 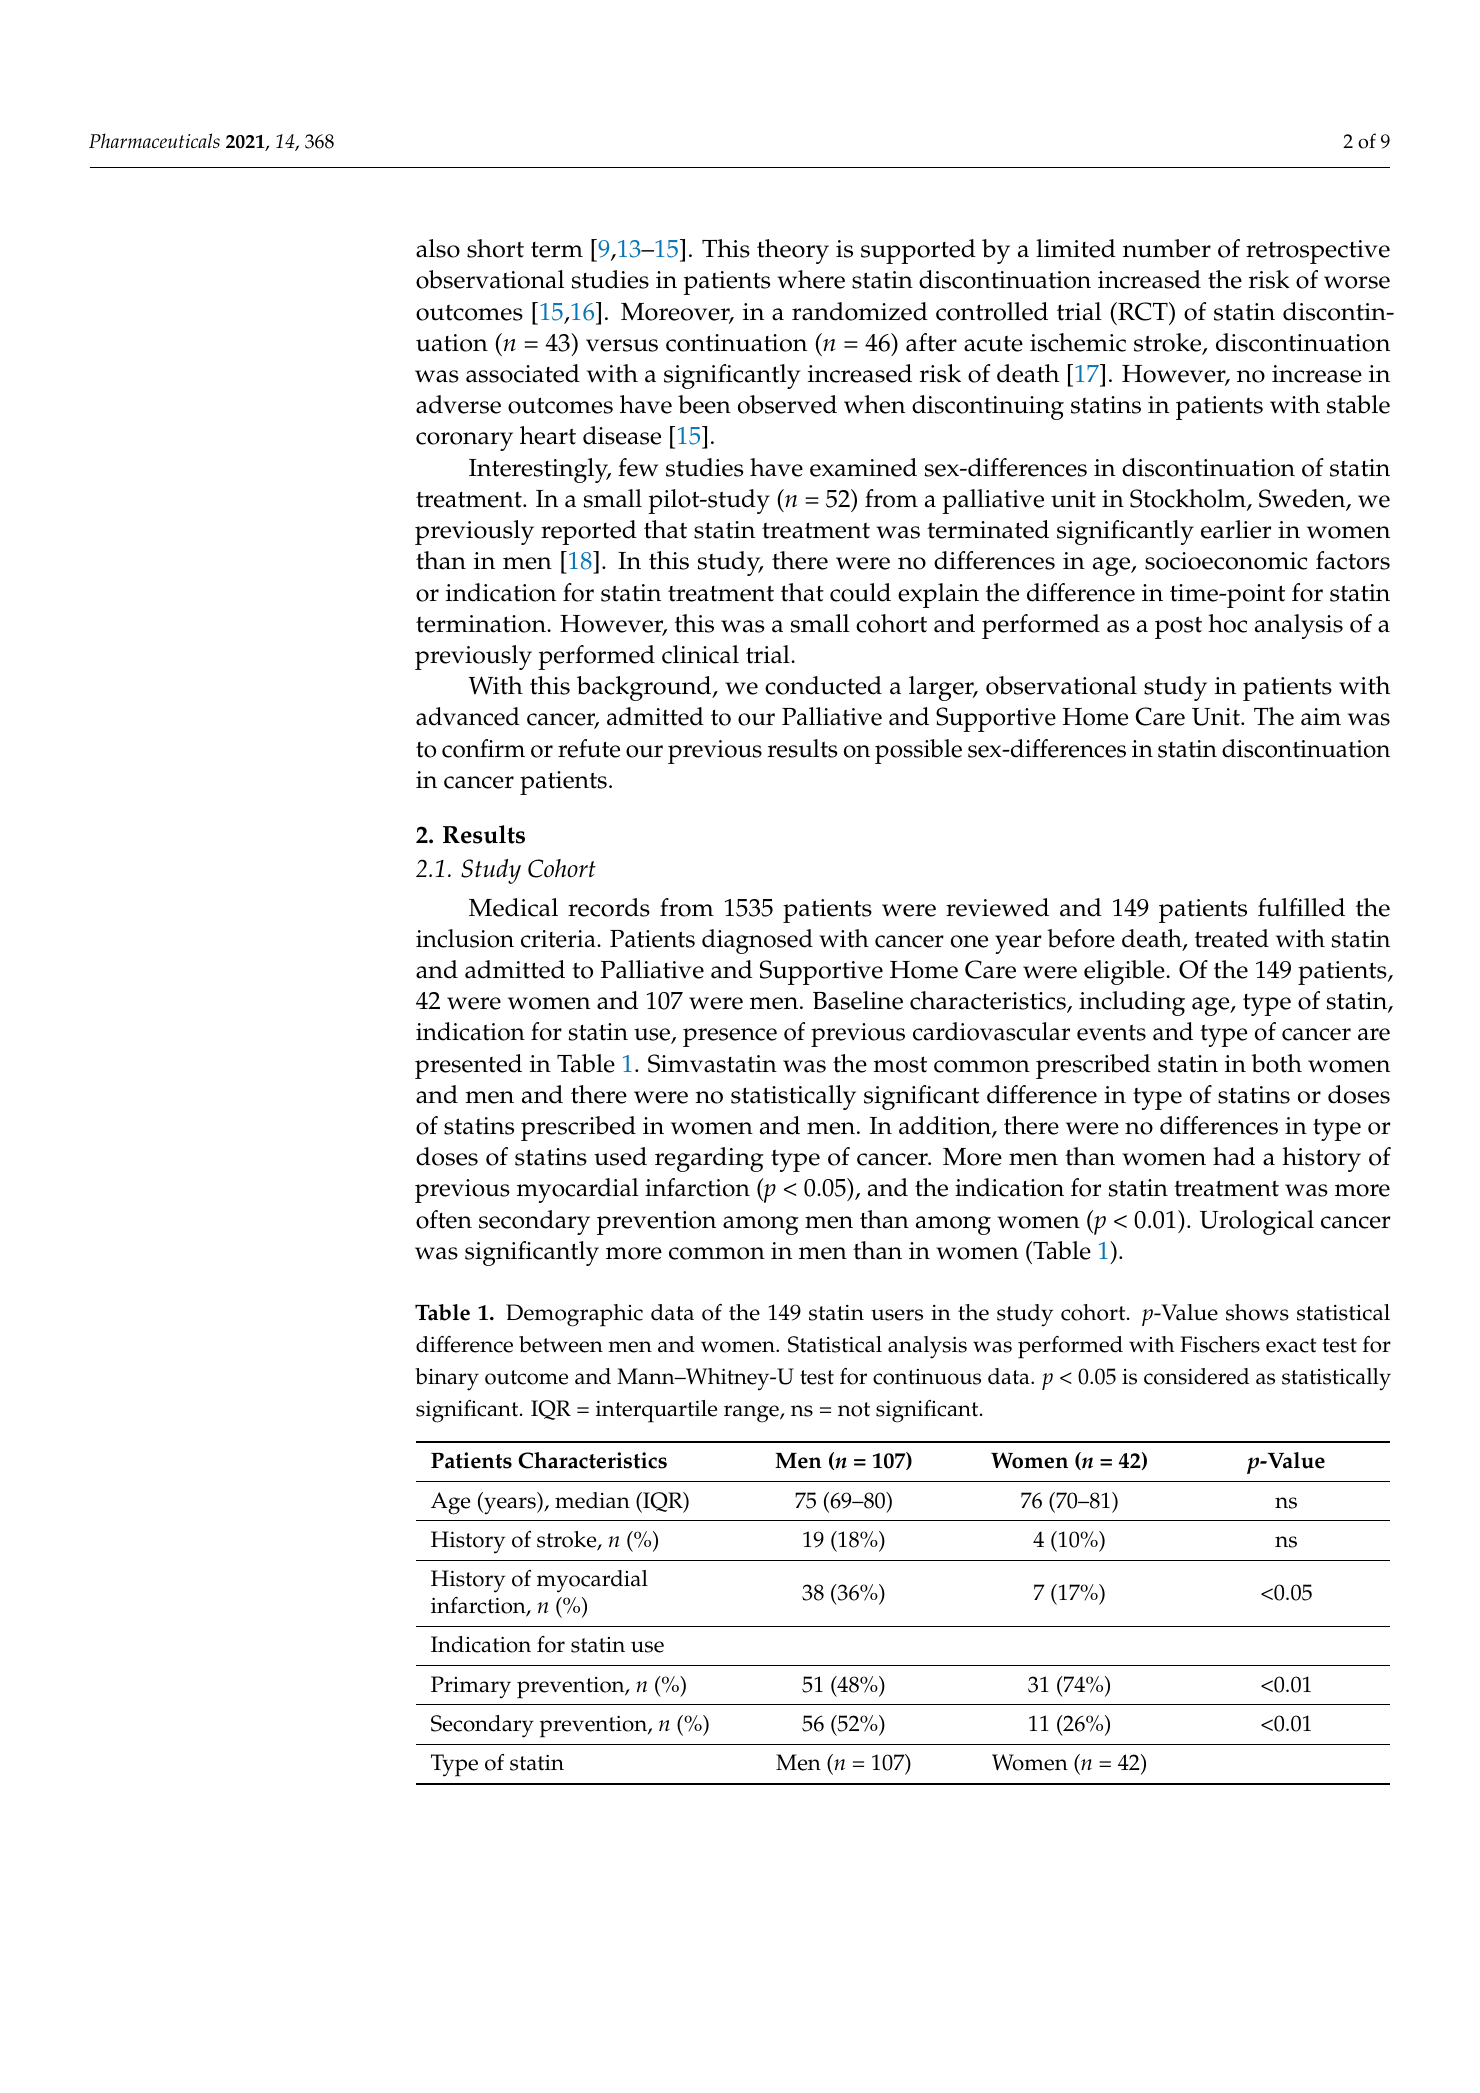 I want to click on could, so click(x=860, y=592).
